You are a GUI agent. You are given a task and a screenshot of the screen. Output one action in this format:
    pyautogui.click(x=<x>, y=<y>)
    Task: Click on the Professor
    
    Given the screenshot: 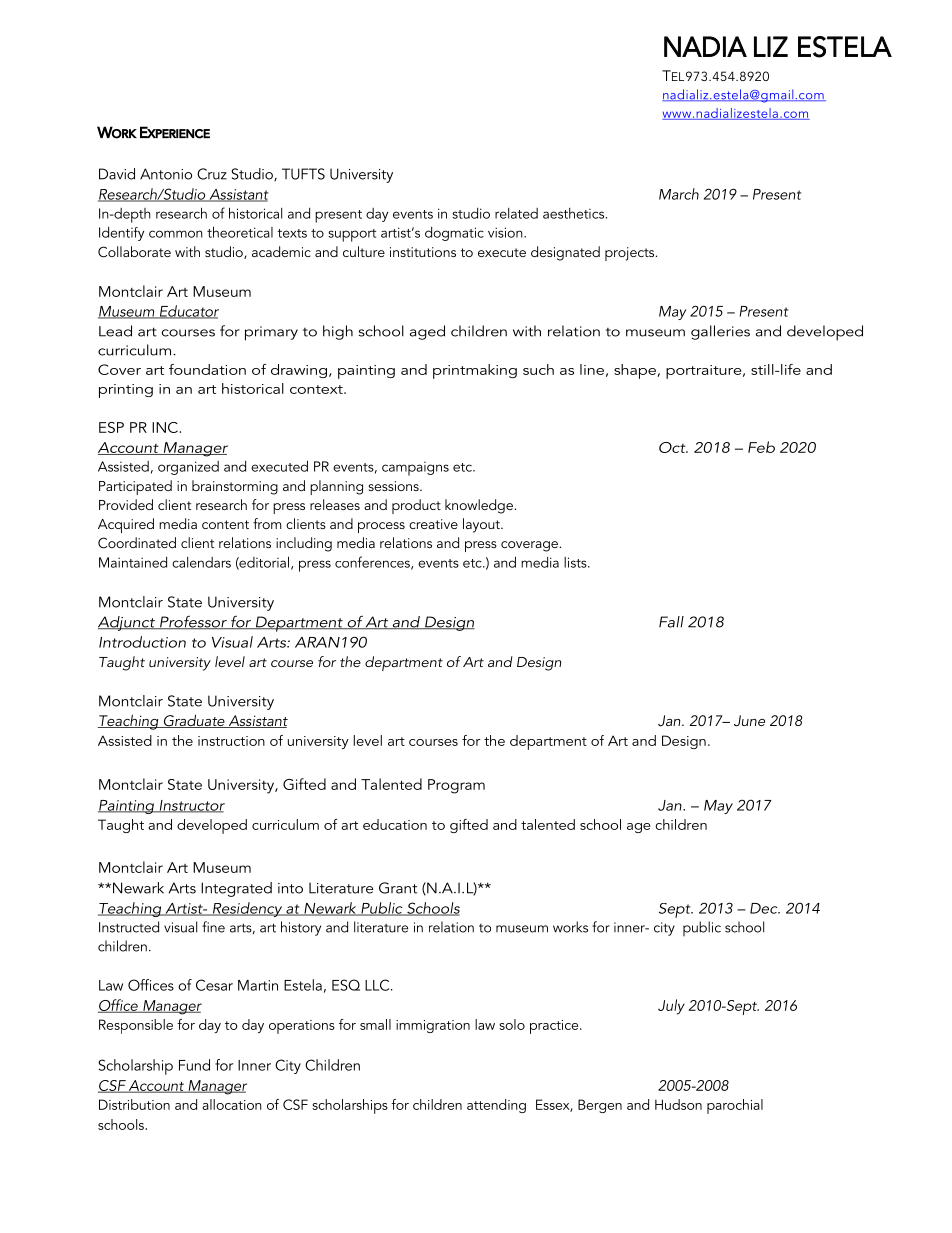 What is the action you would take?
    pyautogui.click(x=193, y=622)
